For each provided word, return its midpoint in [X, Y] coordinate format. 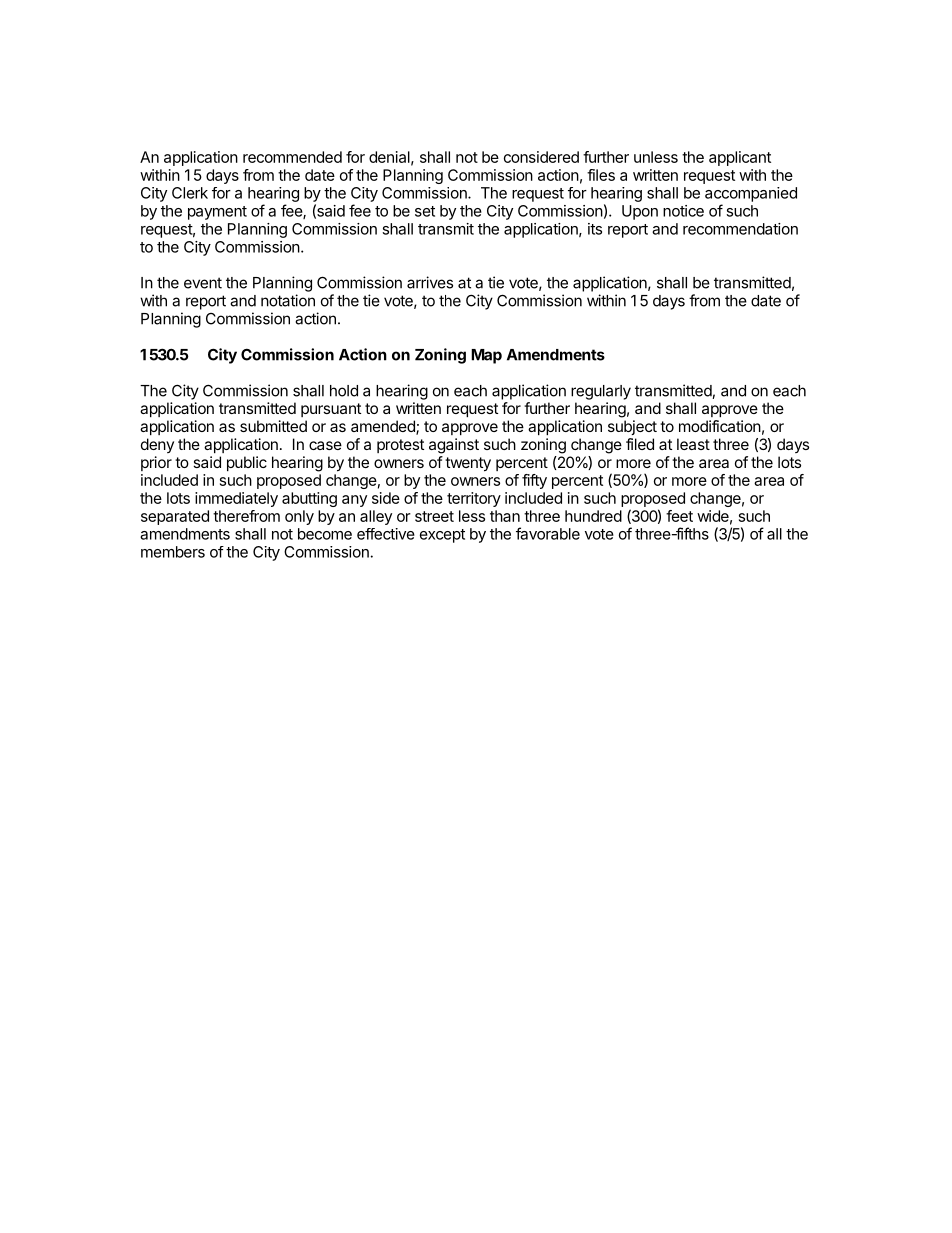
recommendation [740, 229]
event [203, 283]
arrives [430, 282]
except [442, 536]
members [173, 552]
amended [384, 427]
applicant [740, 158]
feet [679, 516]
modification [720, 426]
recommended [292, 157]
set [425, 211]
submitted [273, 426]
